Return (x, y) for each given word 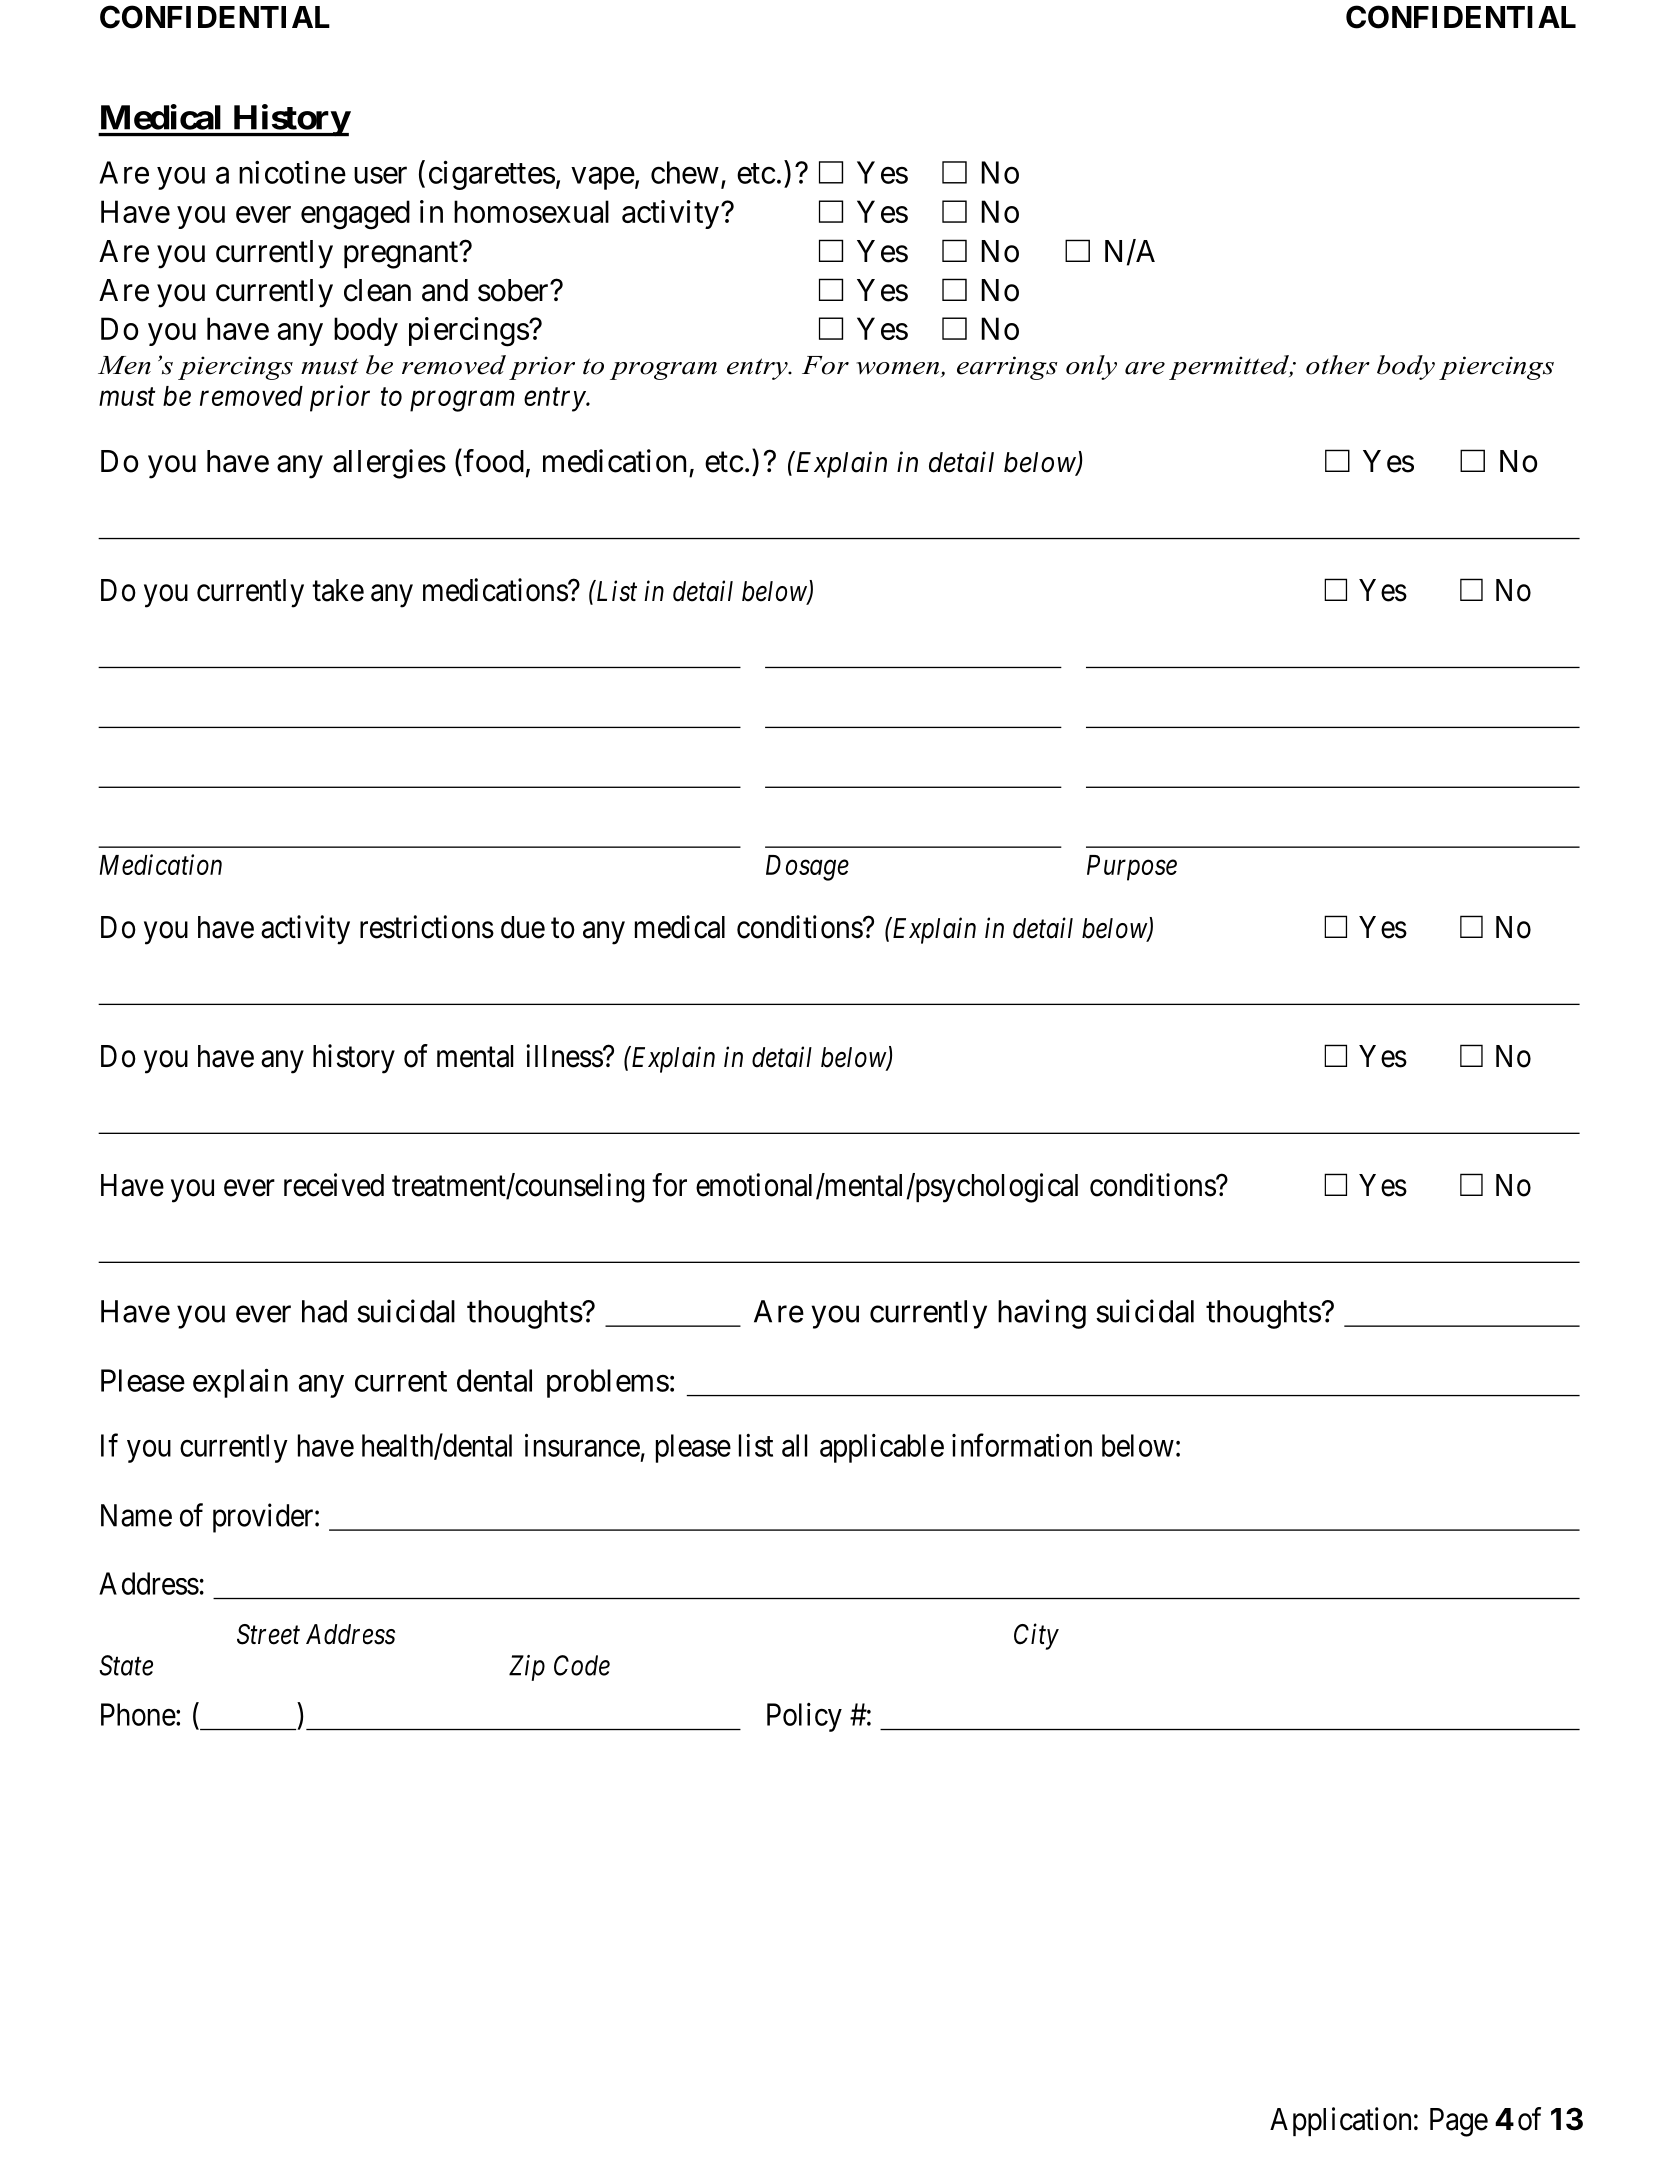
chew (685, 172)
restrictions (427, 927)
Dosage (807, 868)
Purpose (1132, 868)
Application (1340, 2121)
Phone (138, 1714)
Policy (804, 1717)
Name (136, 1515)
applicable (882, 1448)
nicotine (292, 172)
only (1091, 367)
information (1022, 1445)
